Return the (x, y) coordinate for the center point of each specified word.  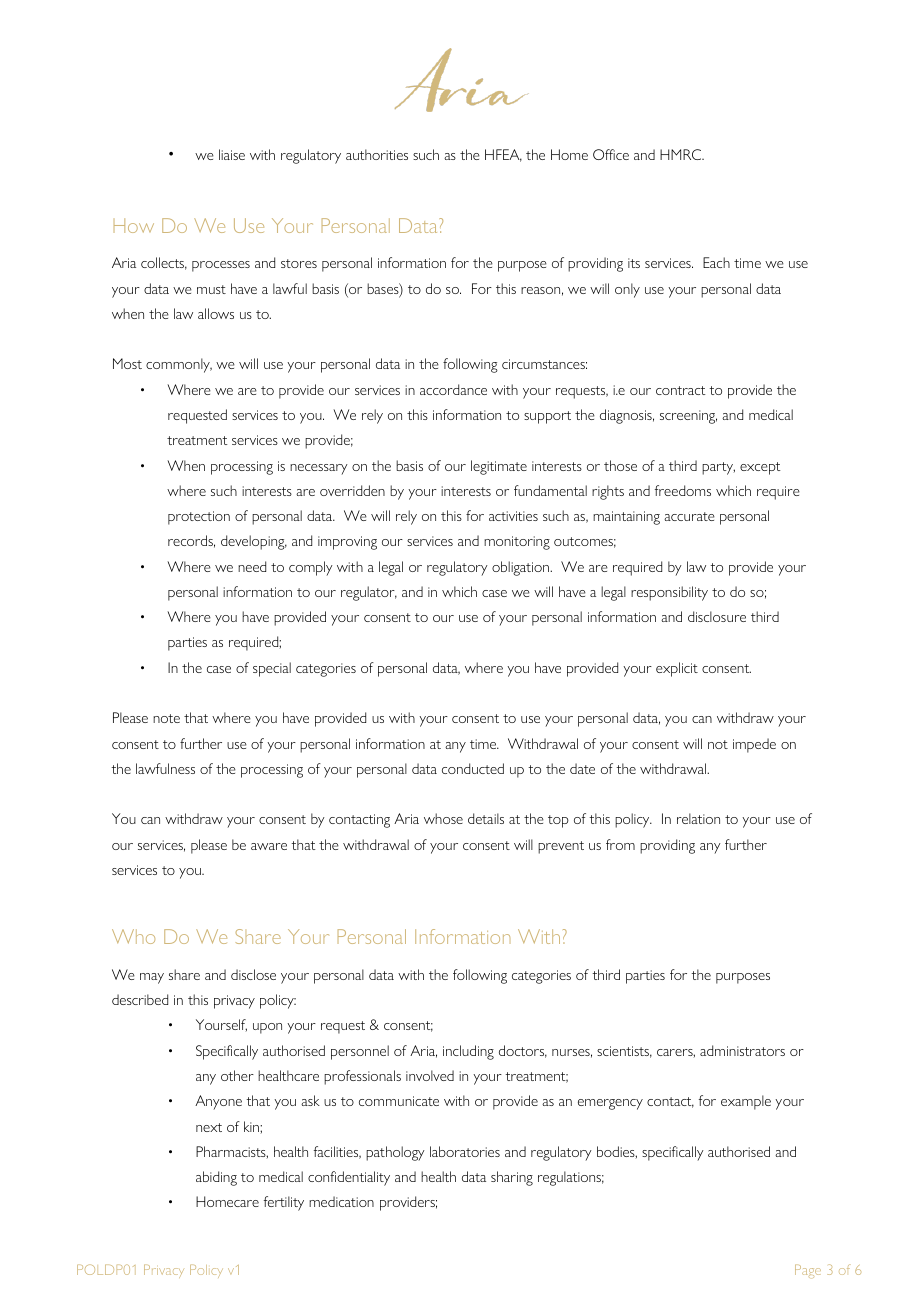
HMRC (682, 154)
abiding (216, 1178)
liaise (232, 154)
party (718, 468)
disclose (253, 974)
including (468, 1052)
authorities (377, 154)
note (166, 718)
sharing (512, 1178)
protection (199, 518)
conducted (473, 768)
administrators (742, 1050)
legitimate (499, 467)
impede (754, 745)
